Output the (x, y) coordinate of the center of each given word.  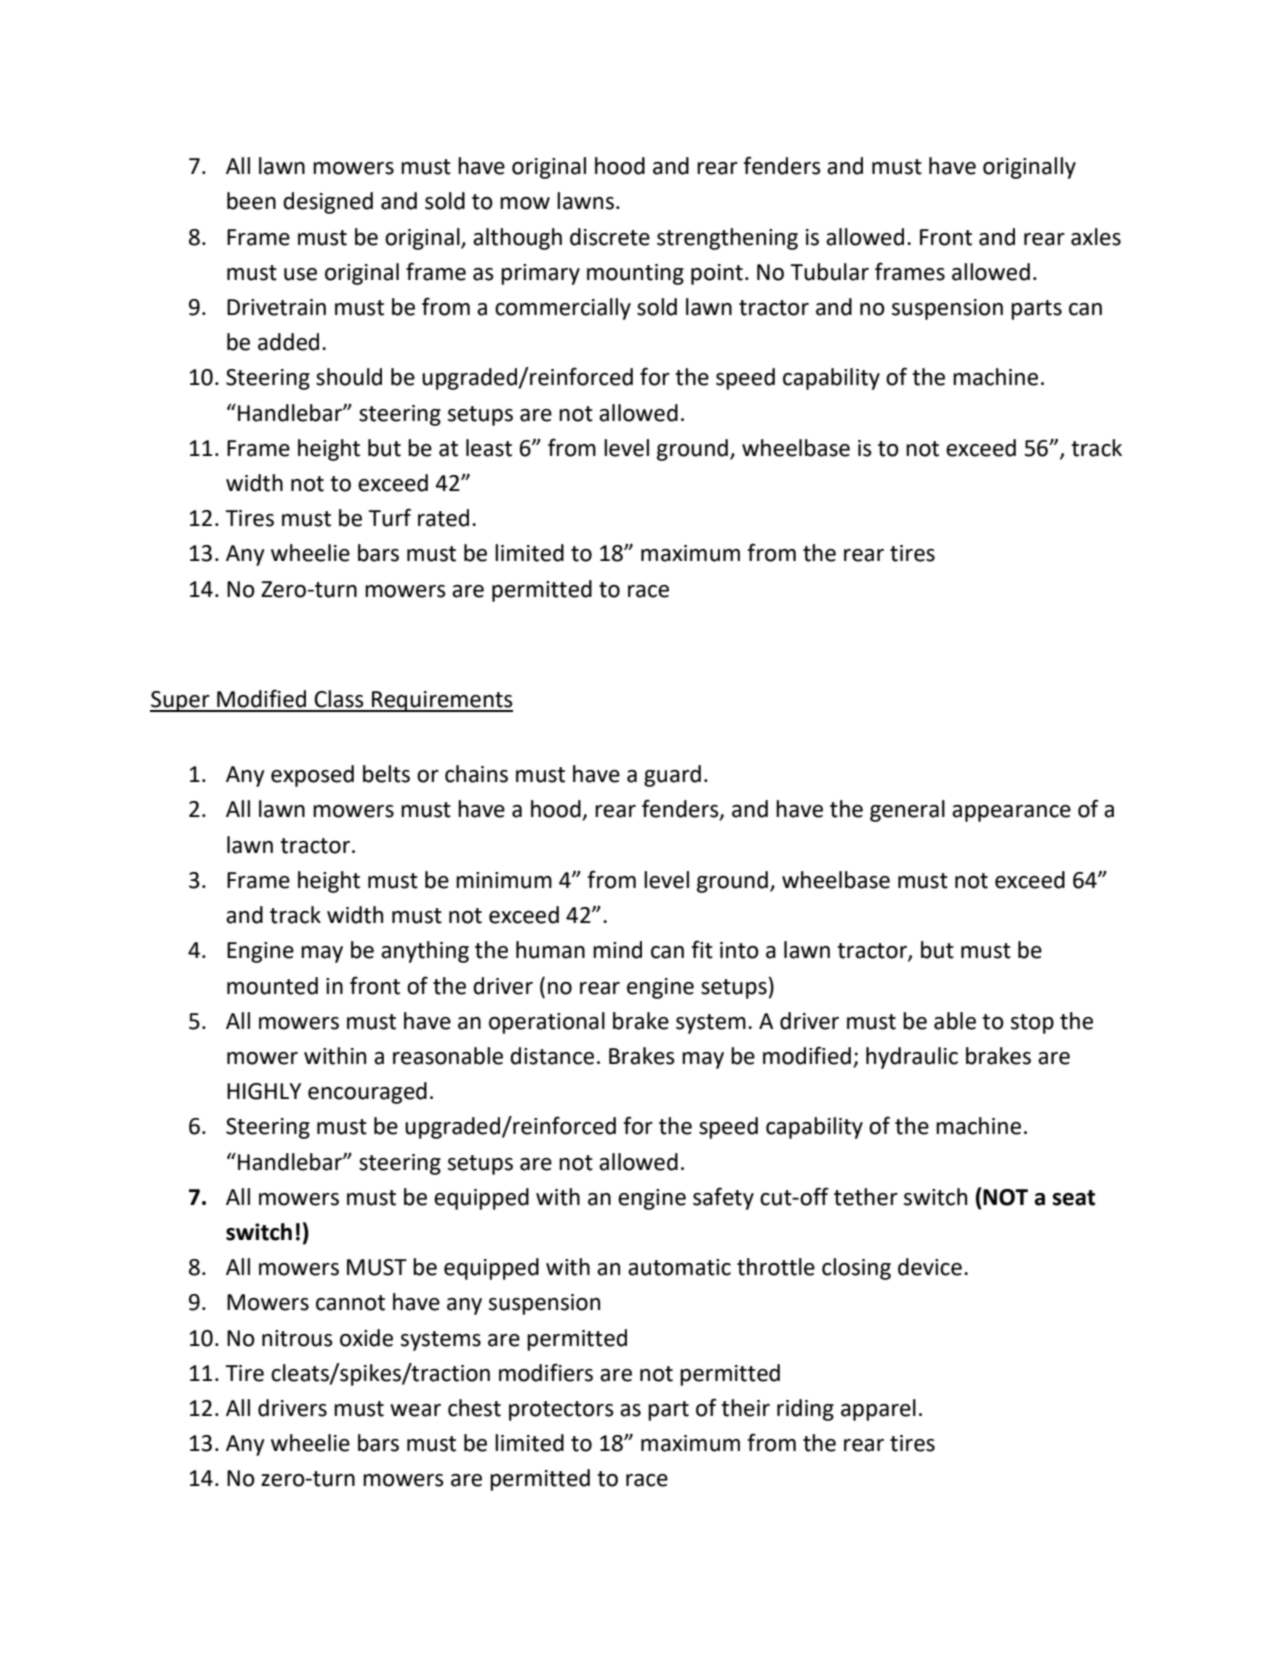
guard (672, 776)
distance (552, 1056)
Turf (389, 517)
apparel (878, 1410)
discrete (610, 237)
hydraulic (912, 1058)
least (489, 448)
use (300, 274)
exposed (312, 776)
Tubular (829, 272)
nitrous (297, 1338)
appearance (1011, 813)
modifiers (546, 1372)
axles (1096, 237)
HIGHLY (264, 1091)
